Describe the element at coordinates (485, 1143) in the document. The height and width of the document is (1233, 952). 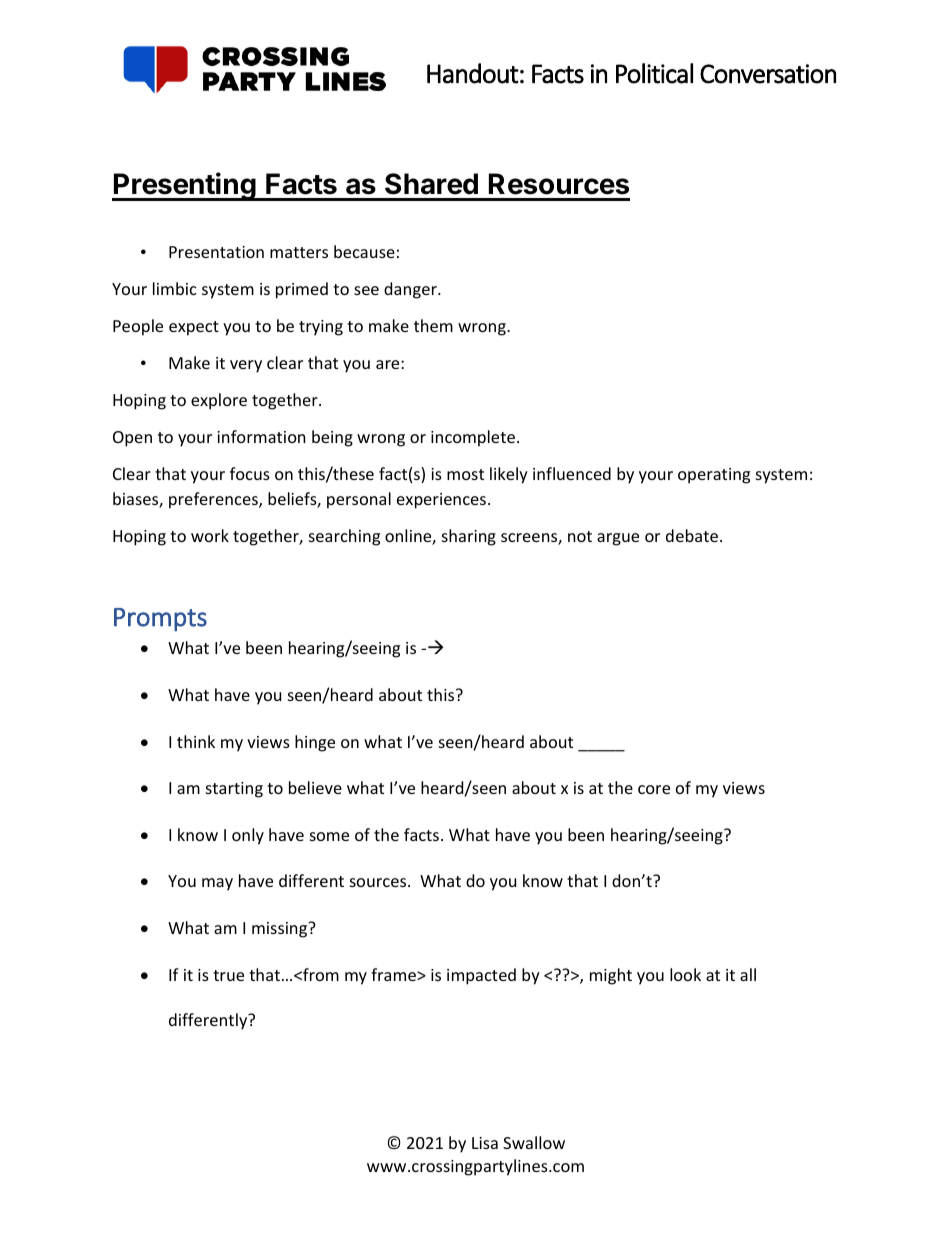
I see `Lisa` at that location.
